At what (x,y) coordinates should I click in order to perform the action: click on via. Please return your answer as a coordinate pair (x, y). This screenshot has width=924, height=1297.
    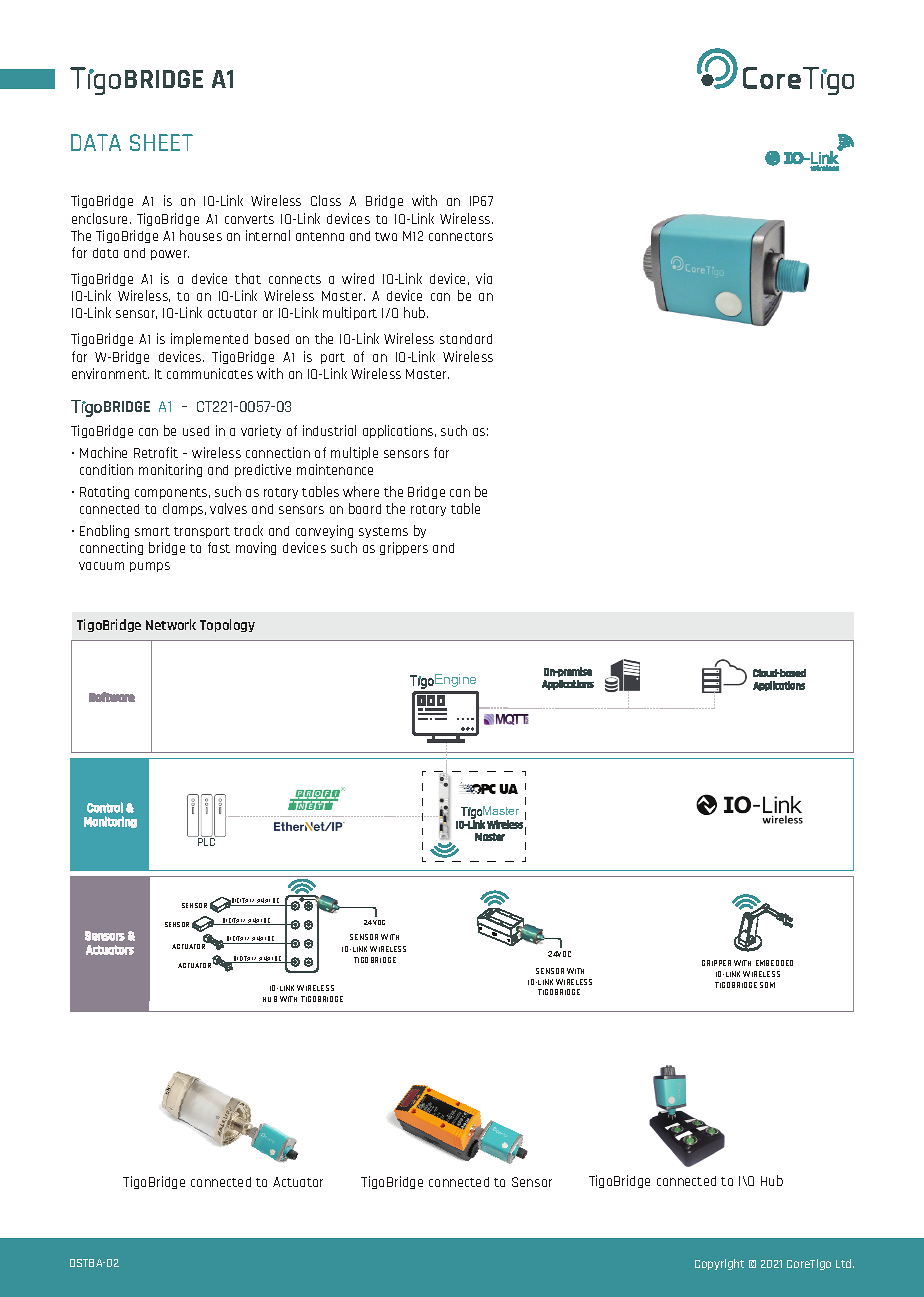
    Looking at the image, I should click on (484, 278).
